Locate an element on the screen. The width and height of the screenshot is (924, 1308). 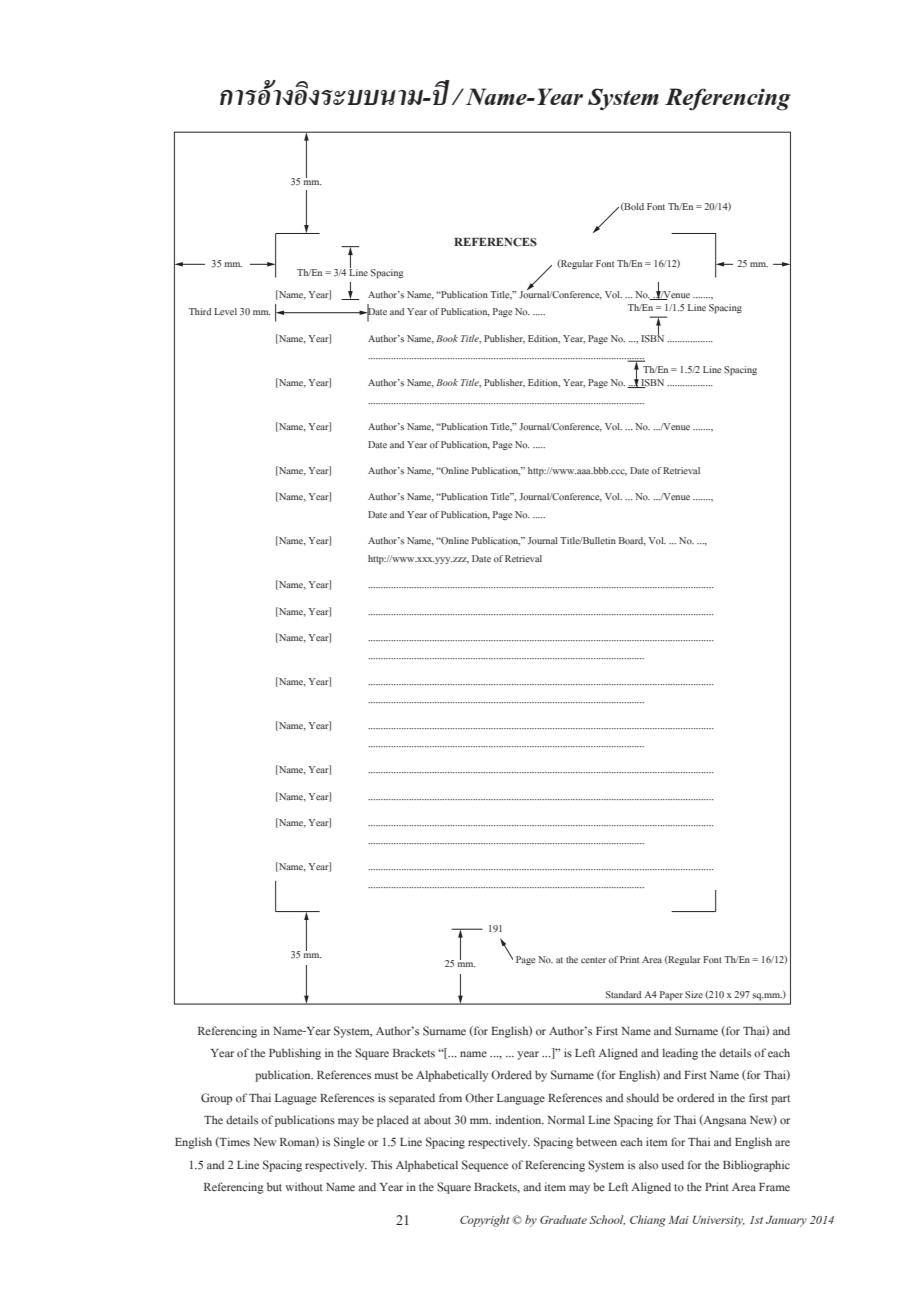
Group is located at coordinates (216, 1099).
